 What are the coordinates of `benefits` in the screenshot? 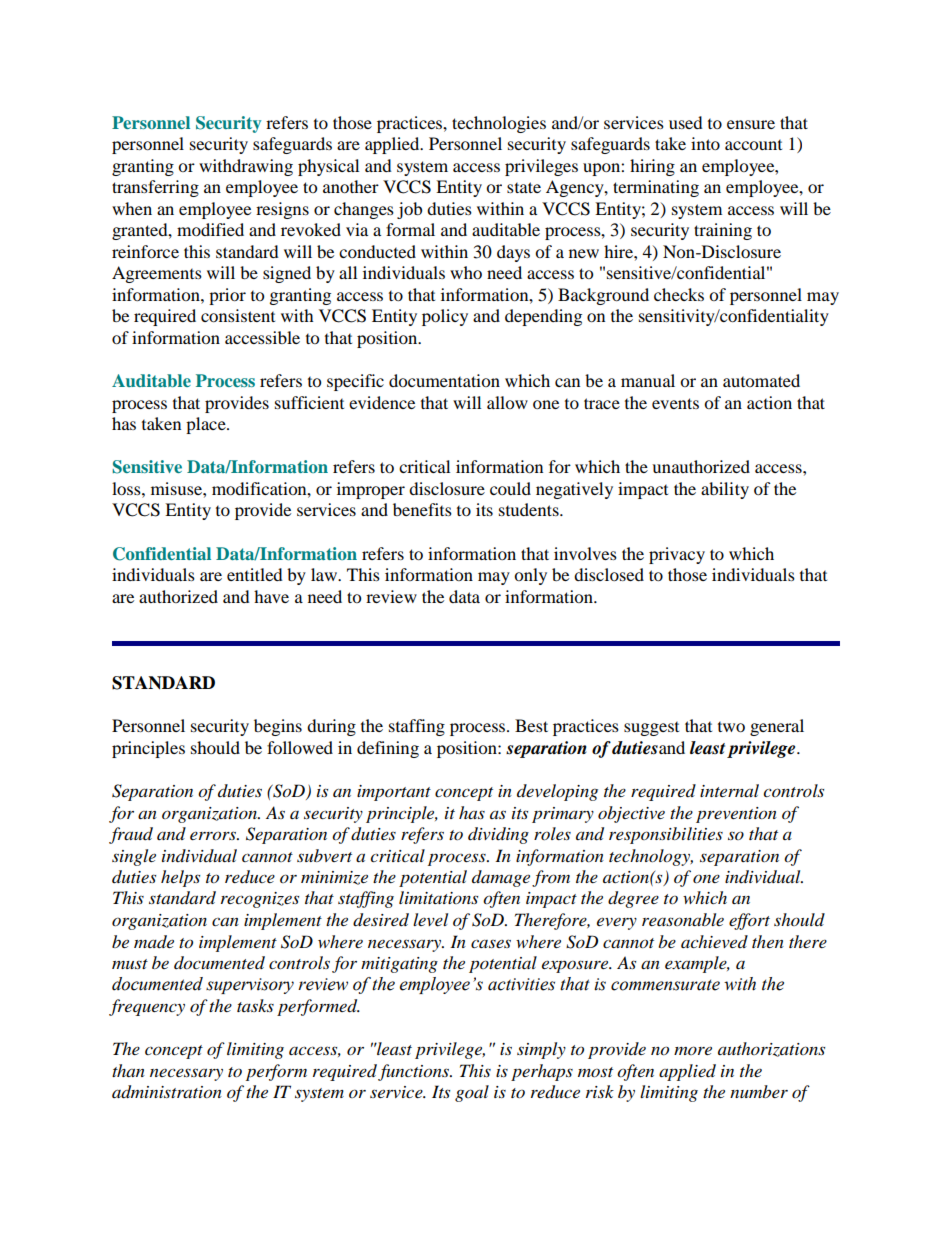 It's located at (422, 509).
